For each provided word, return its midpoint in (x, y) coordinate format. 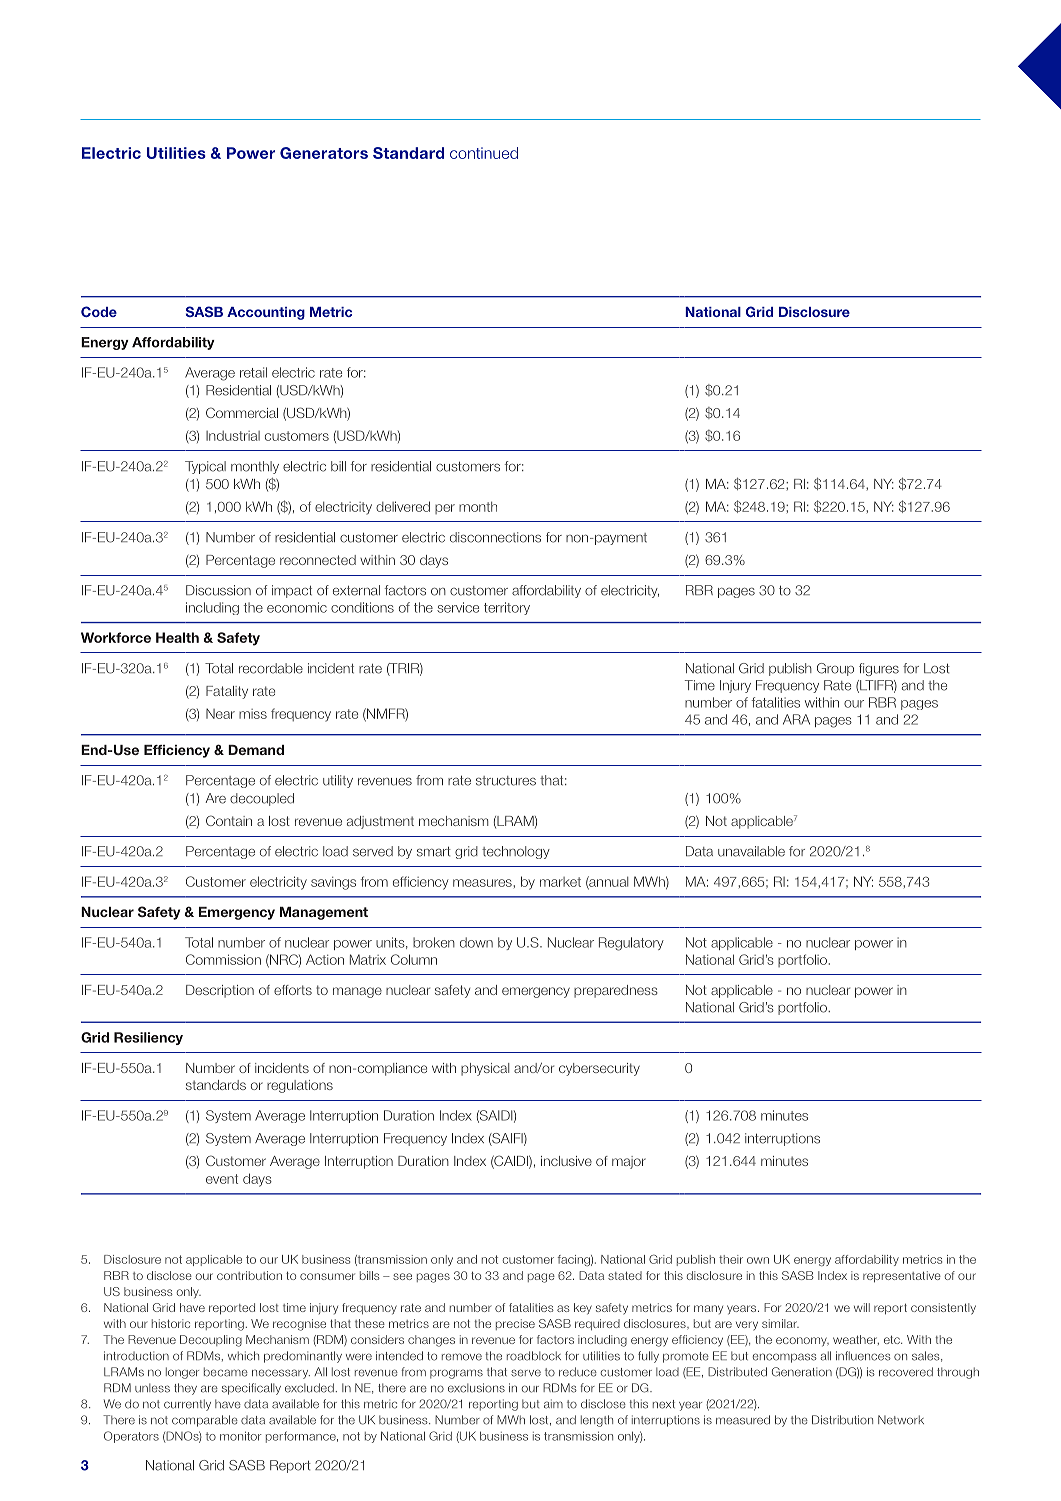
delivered (403, 506)
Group (835, 669)
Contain (229, 820)
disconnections (495, 537)
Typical (205, 467)
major (629, 1162)
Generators (324, 153)
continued (484, 153)
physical (485, 1069)
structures (506, 781)
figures (879, 669)
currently (187, 1405)
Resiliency (148, 1038)
